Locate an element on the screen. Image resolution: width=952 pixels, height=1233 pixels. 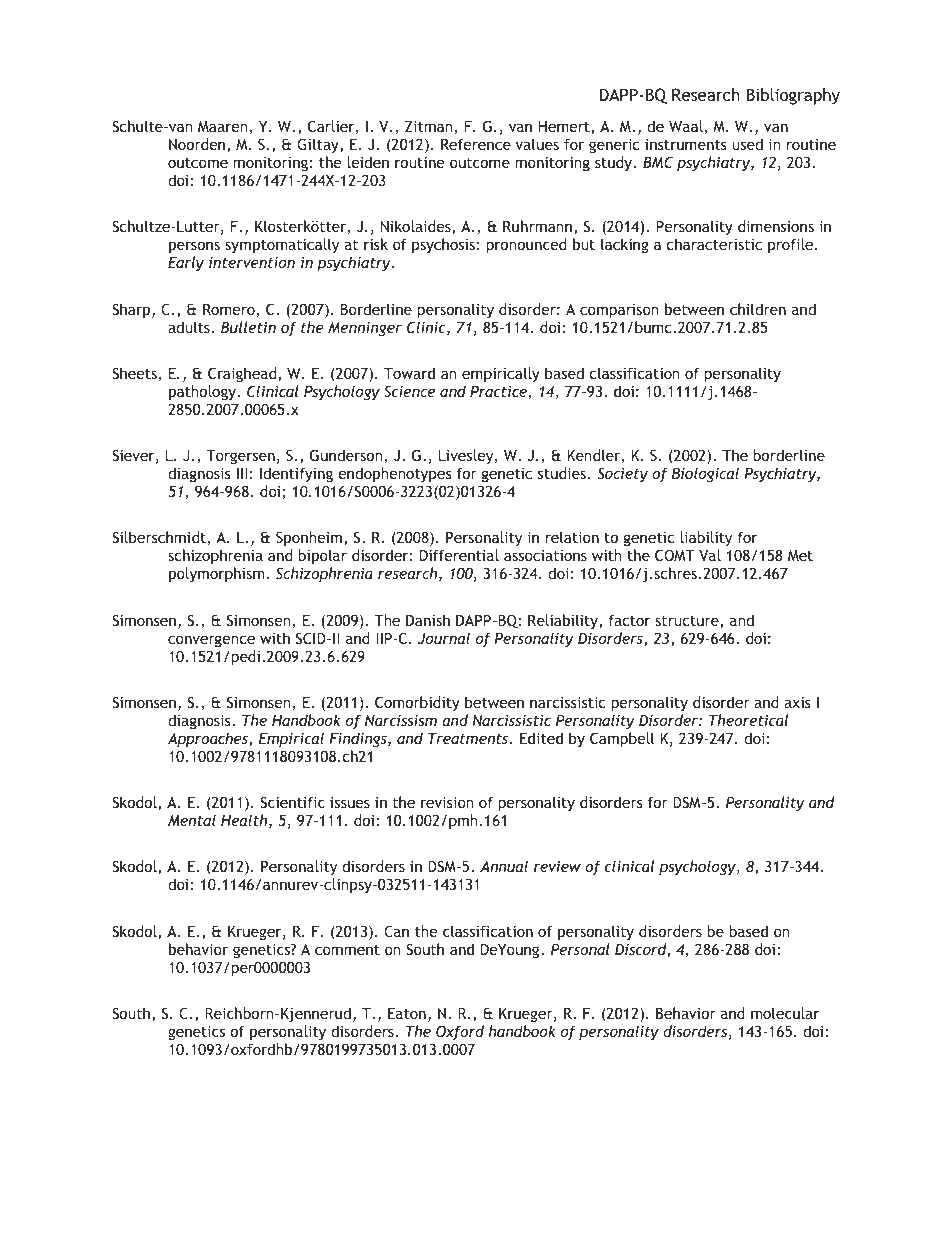
comment is located at coordinates (347, 950).
